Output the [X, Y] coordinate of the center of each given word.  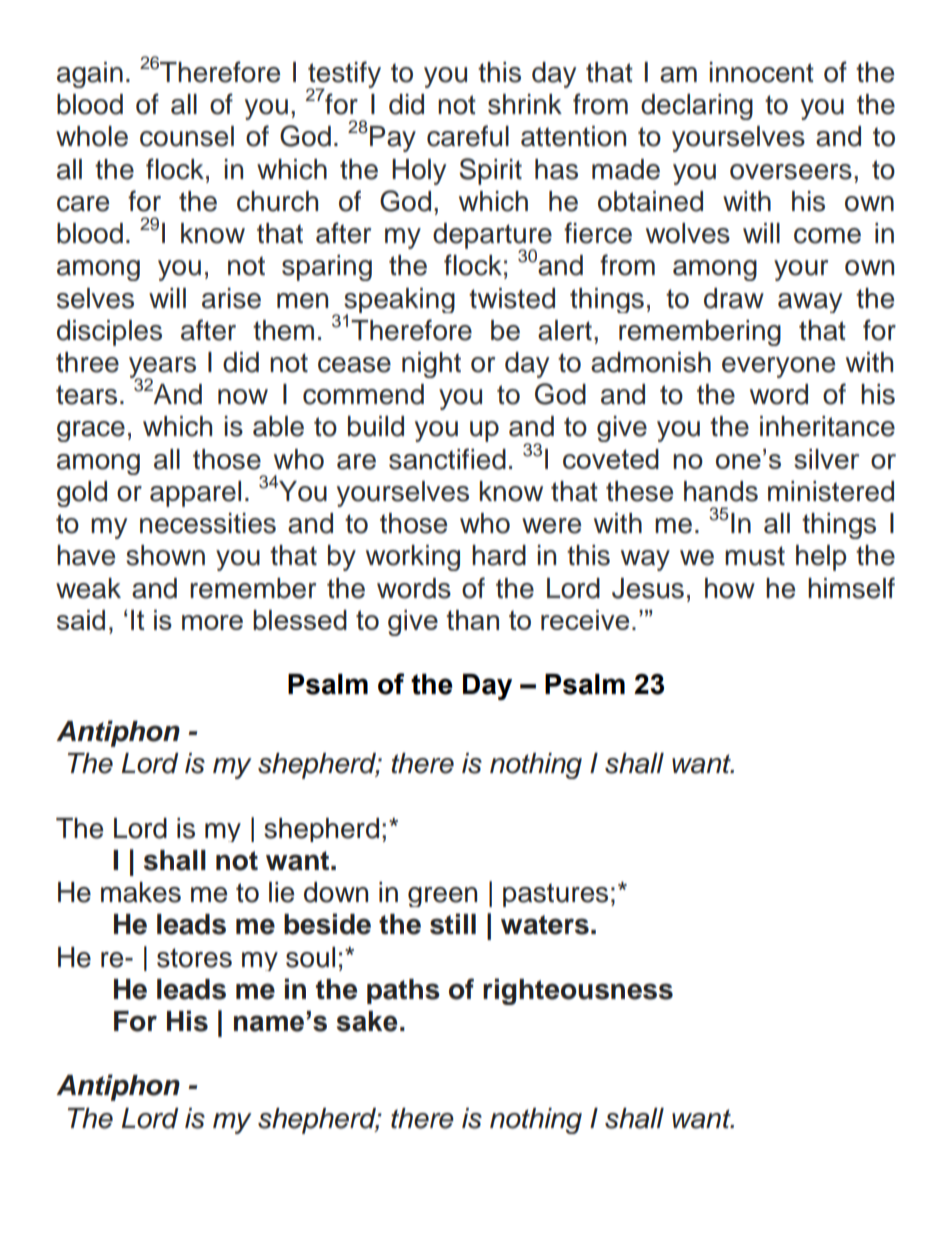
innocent [762, 72]
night [431, 365]
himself [851, 588]
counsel [187, 136]
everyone [778, 367]
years [162, 368]
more [212, 622]
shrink [525, 104]
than [472, 620]
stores [194, 958]
